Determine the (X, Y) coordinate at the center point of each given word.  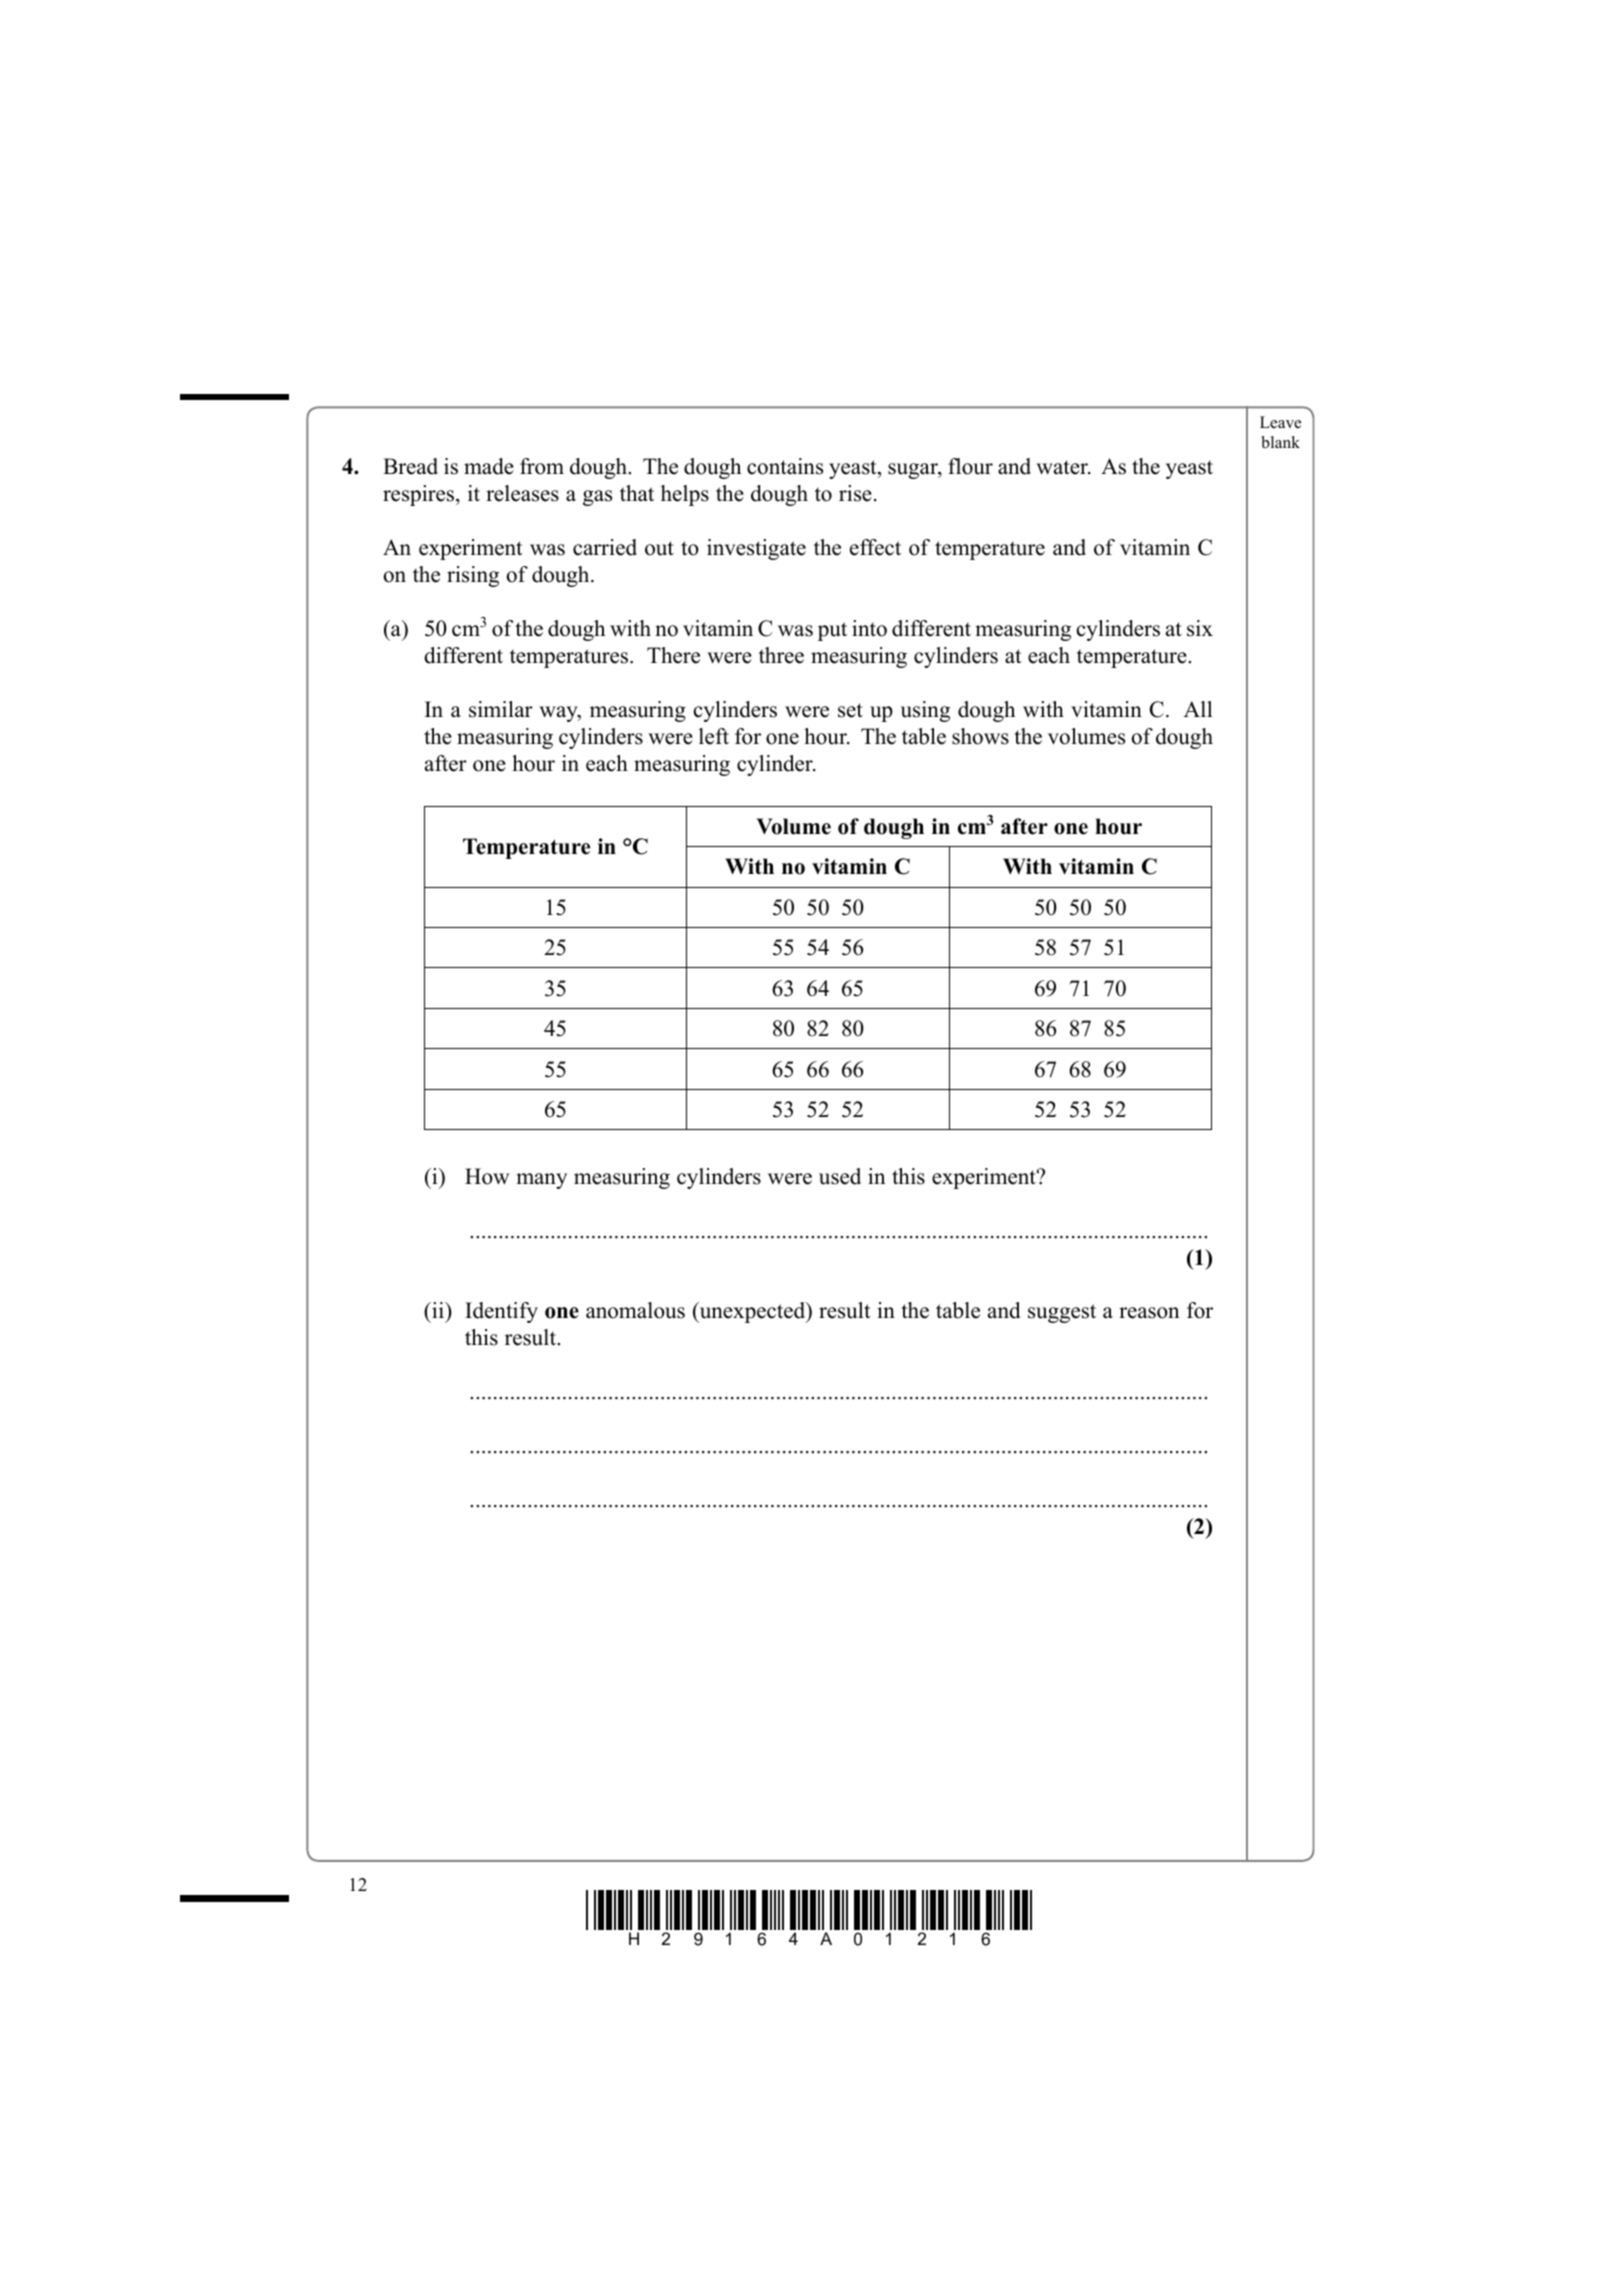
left (714, 736)
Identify (501, 1312)
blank (1280, 442)
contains (785, 466)
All (1198, 709)
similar (501, 709)
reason (1149, 1313)
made (489, 466)
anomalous (635, 1310)
